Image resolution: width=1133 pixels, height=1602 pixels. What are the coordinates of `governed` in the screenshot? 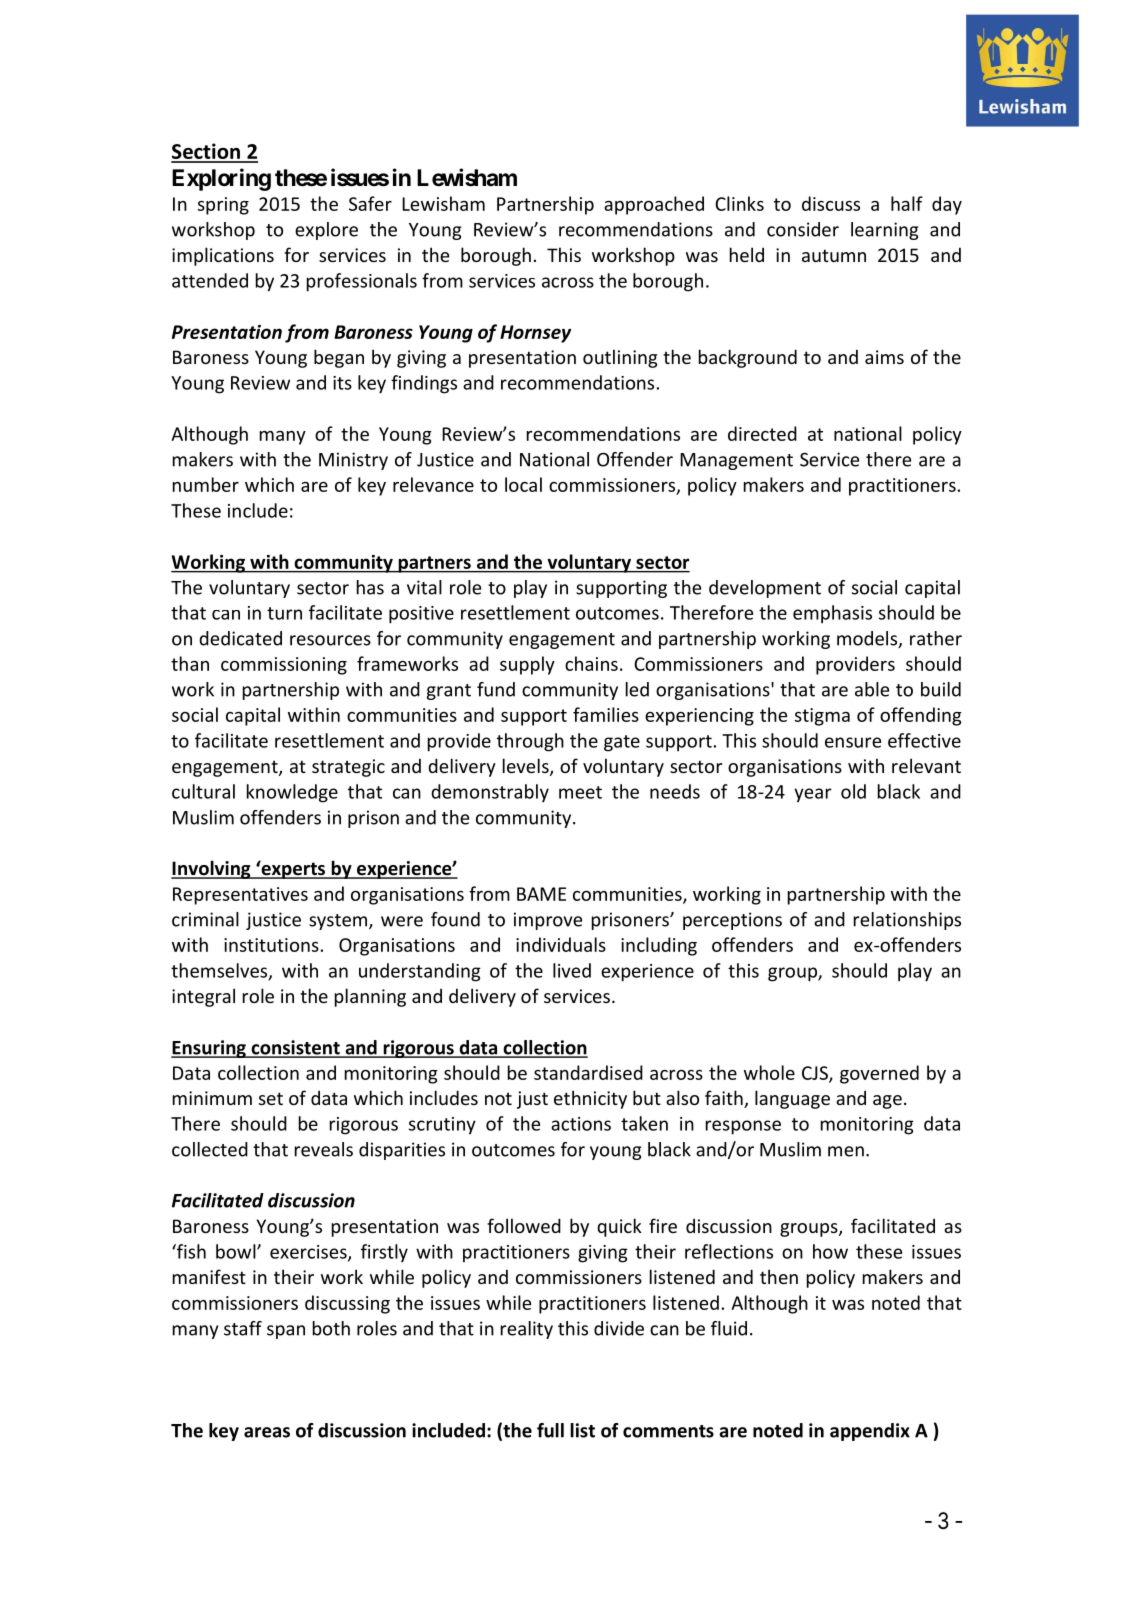 It's located at (879, 1074).
